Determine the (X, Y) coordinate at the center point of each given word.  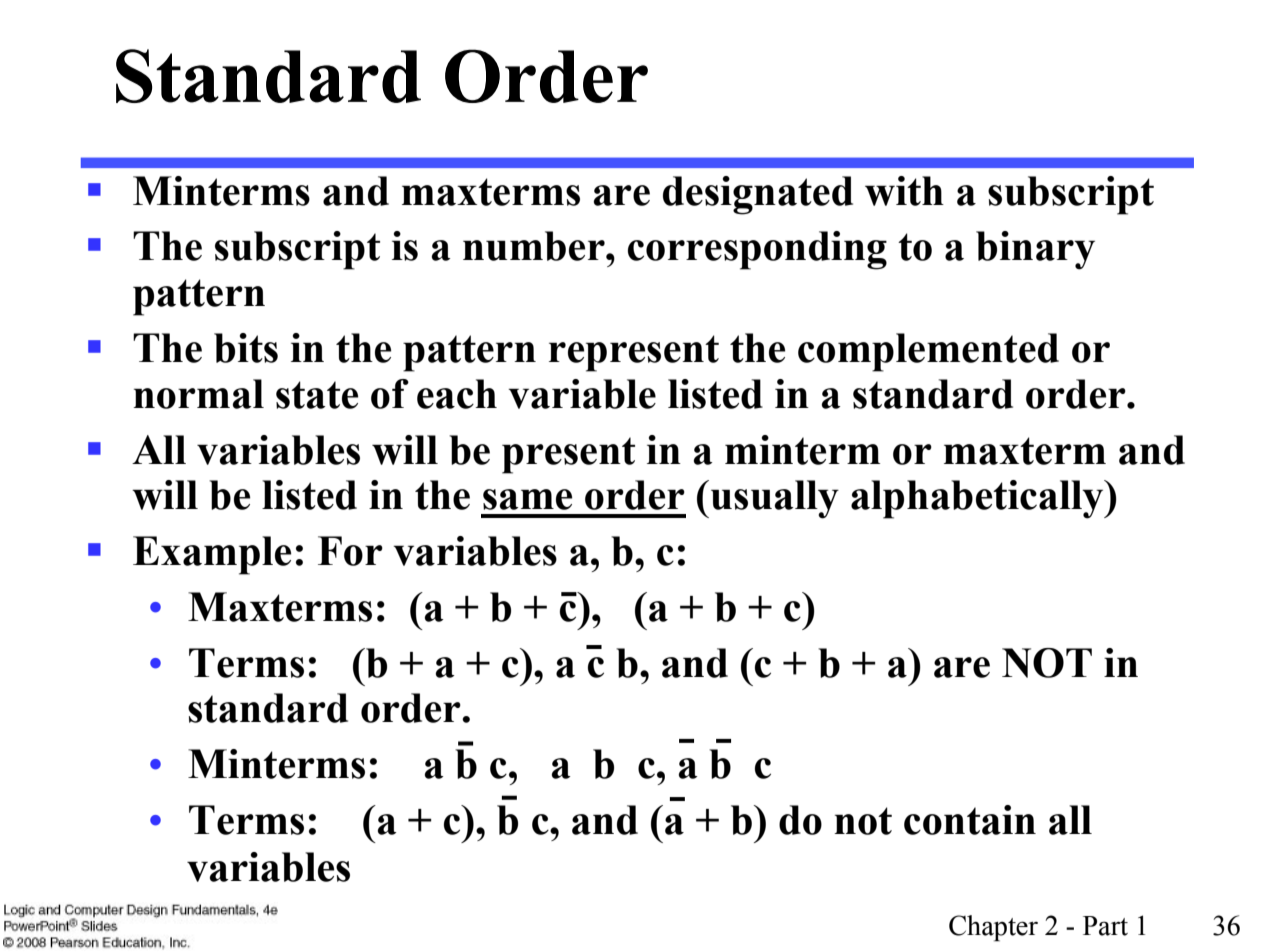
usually (775, 499)
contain (970, 820)
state (317, 395)
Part (1105, 926)
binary (1035, 250)
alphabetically (978, 499)
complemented (928, 352)
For (350, 551)
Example (212, 555)
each (457, 394)
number (535, 246)
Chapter (993, 928)
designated (758, 195)
